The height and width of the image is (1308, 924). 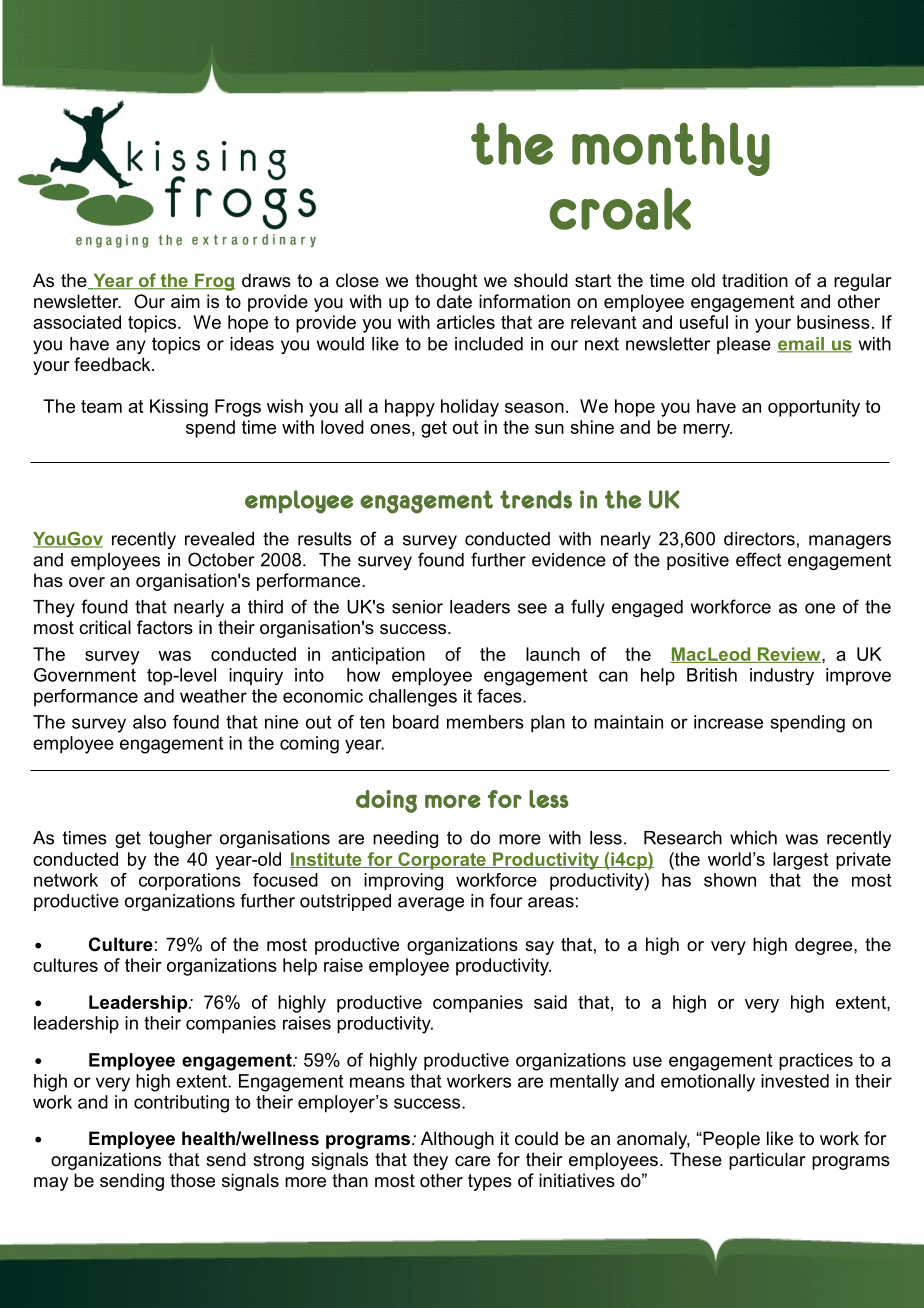 I want to click on Kissing, so click(x=179, y=408).
